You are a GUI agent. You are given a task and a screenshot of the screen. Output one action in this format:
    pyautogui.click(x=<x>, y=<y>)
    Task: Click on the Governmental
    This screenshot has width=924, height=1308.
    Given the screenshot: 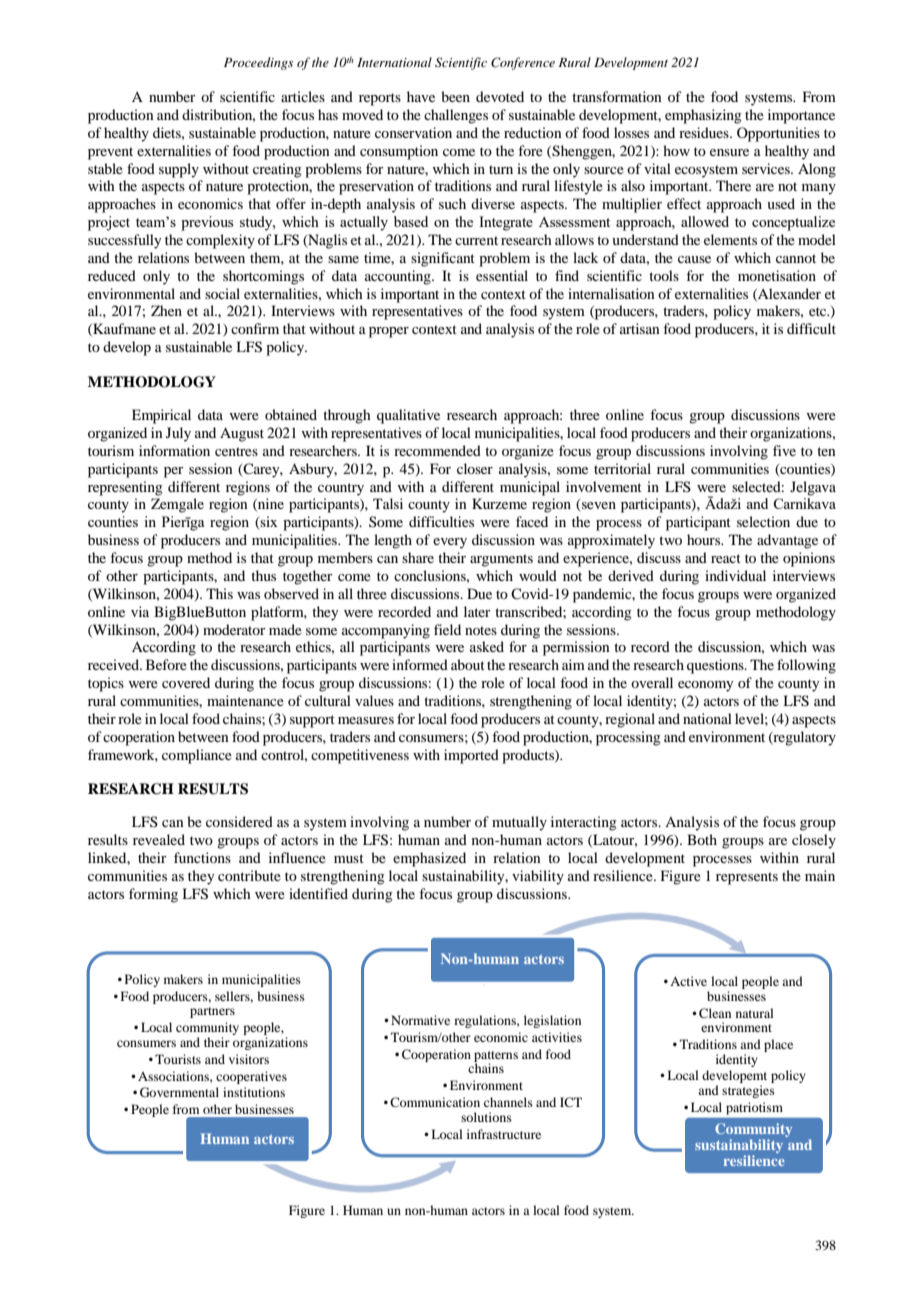 What is the action you would take?
    pyautogui.click(x=179, y=1092)
